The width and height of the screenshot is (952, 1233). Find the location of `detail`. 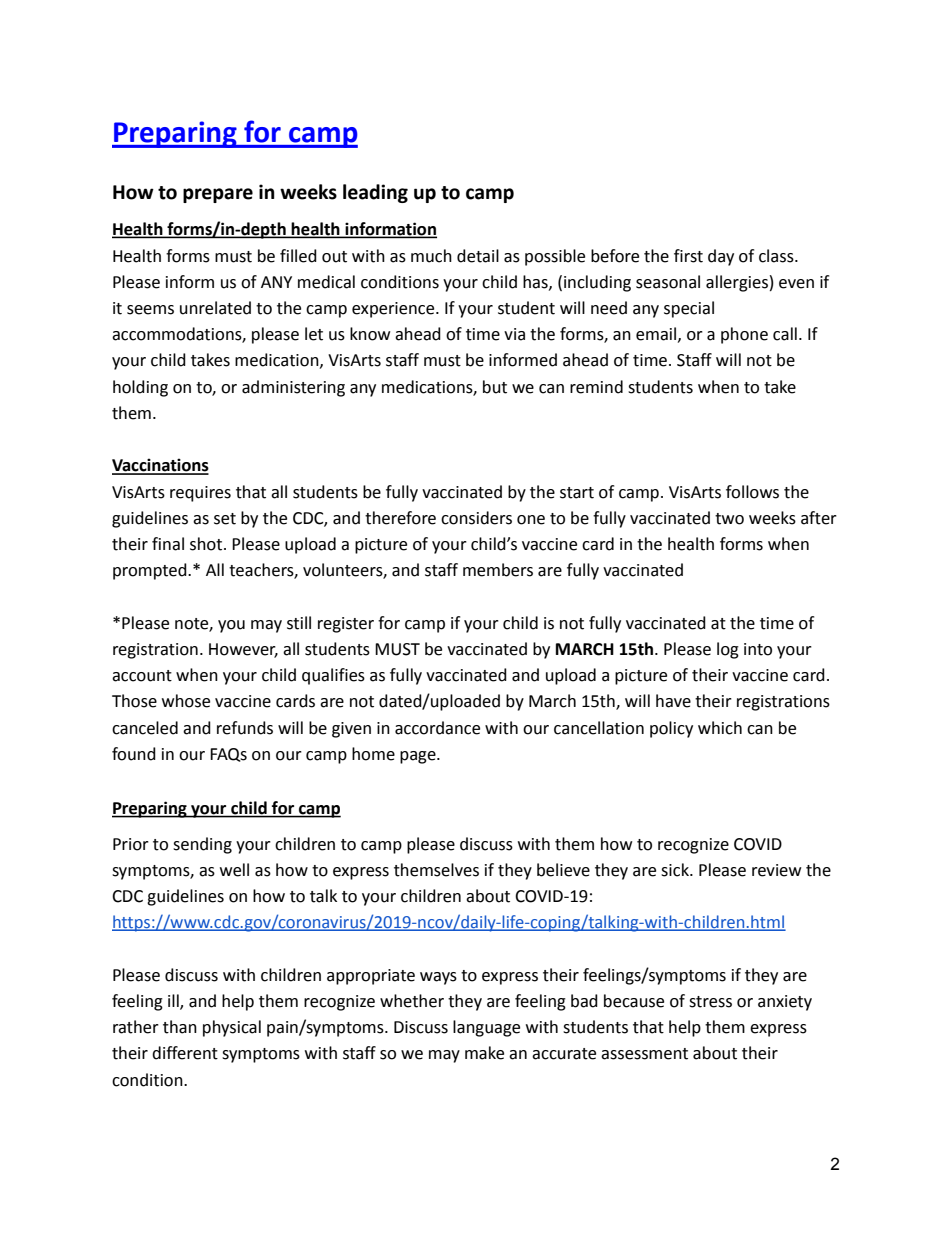

detail is located at coordinates (478, 256).
